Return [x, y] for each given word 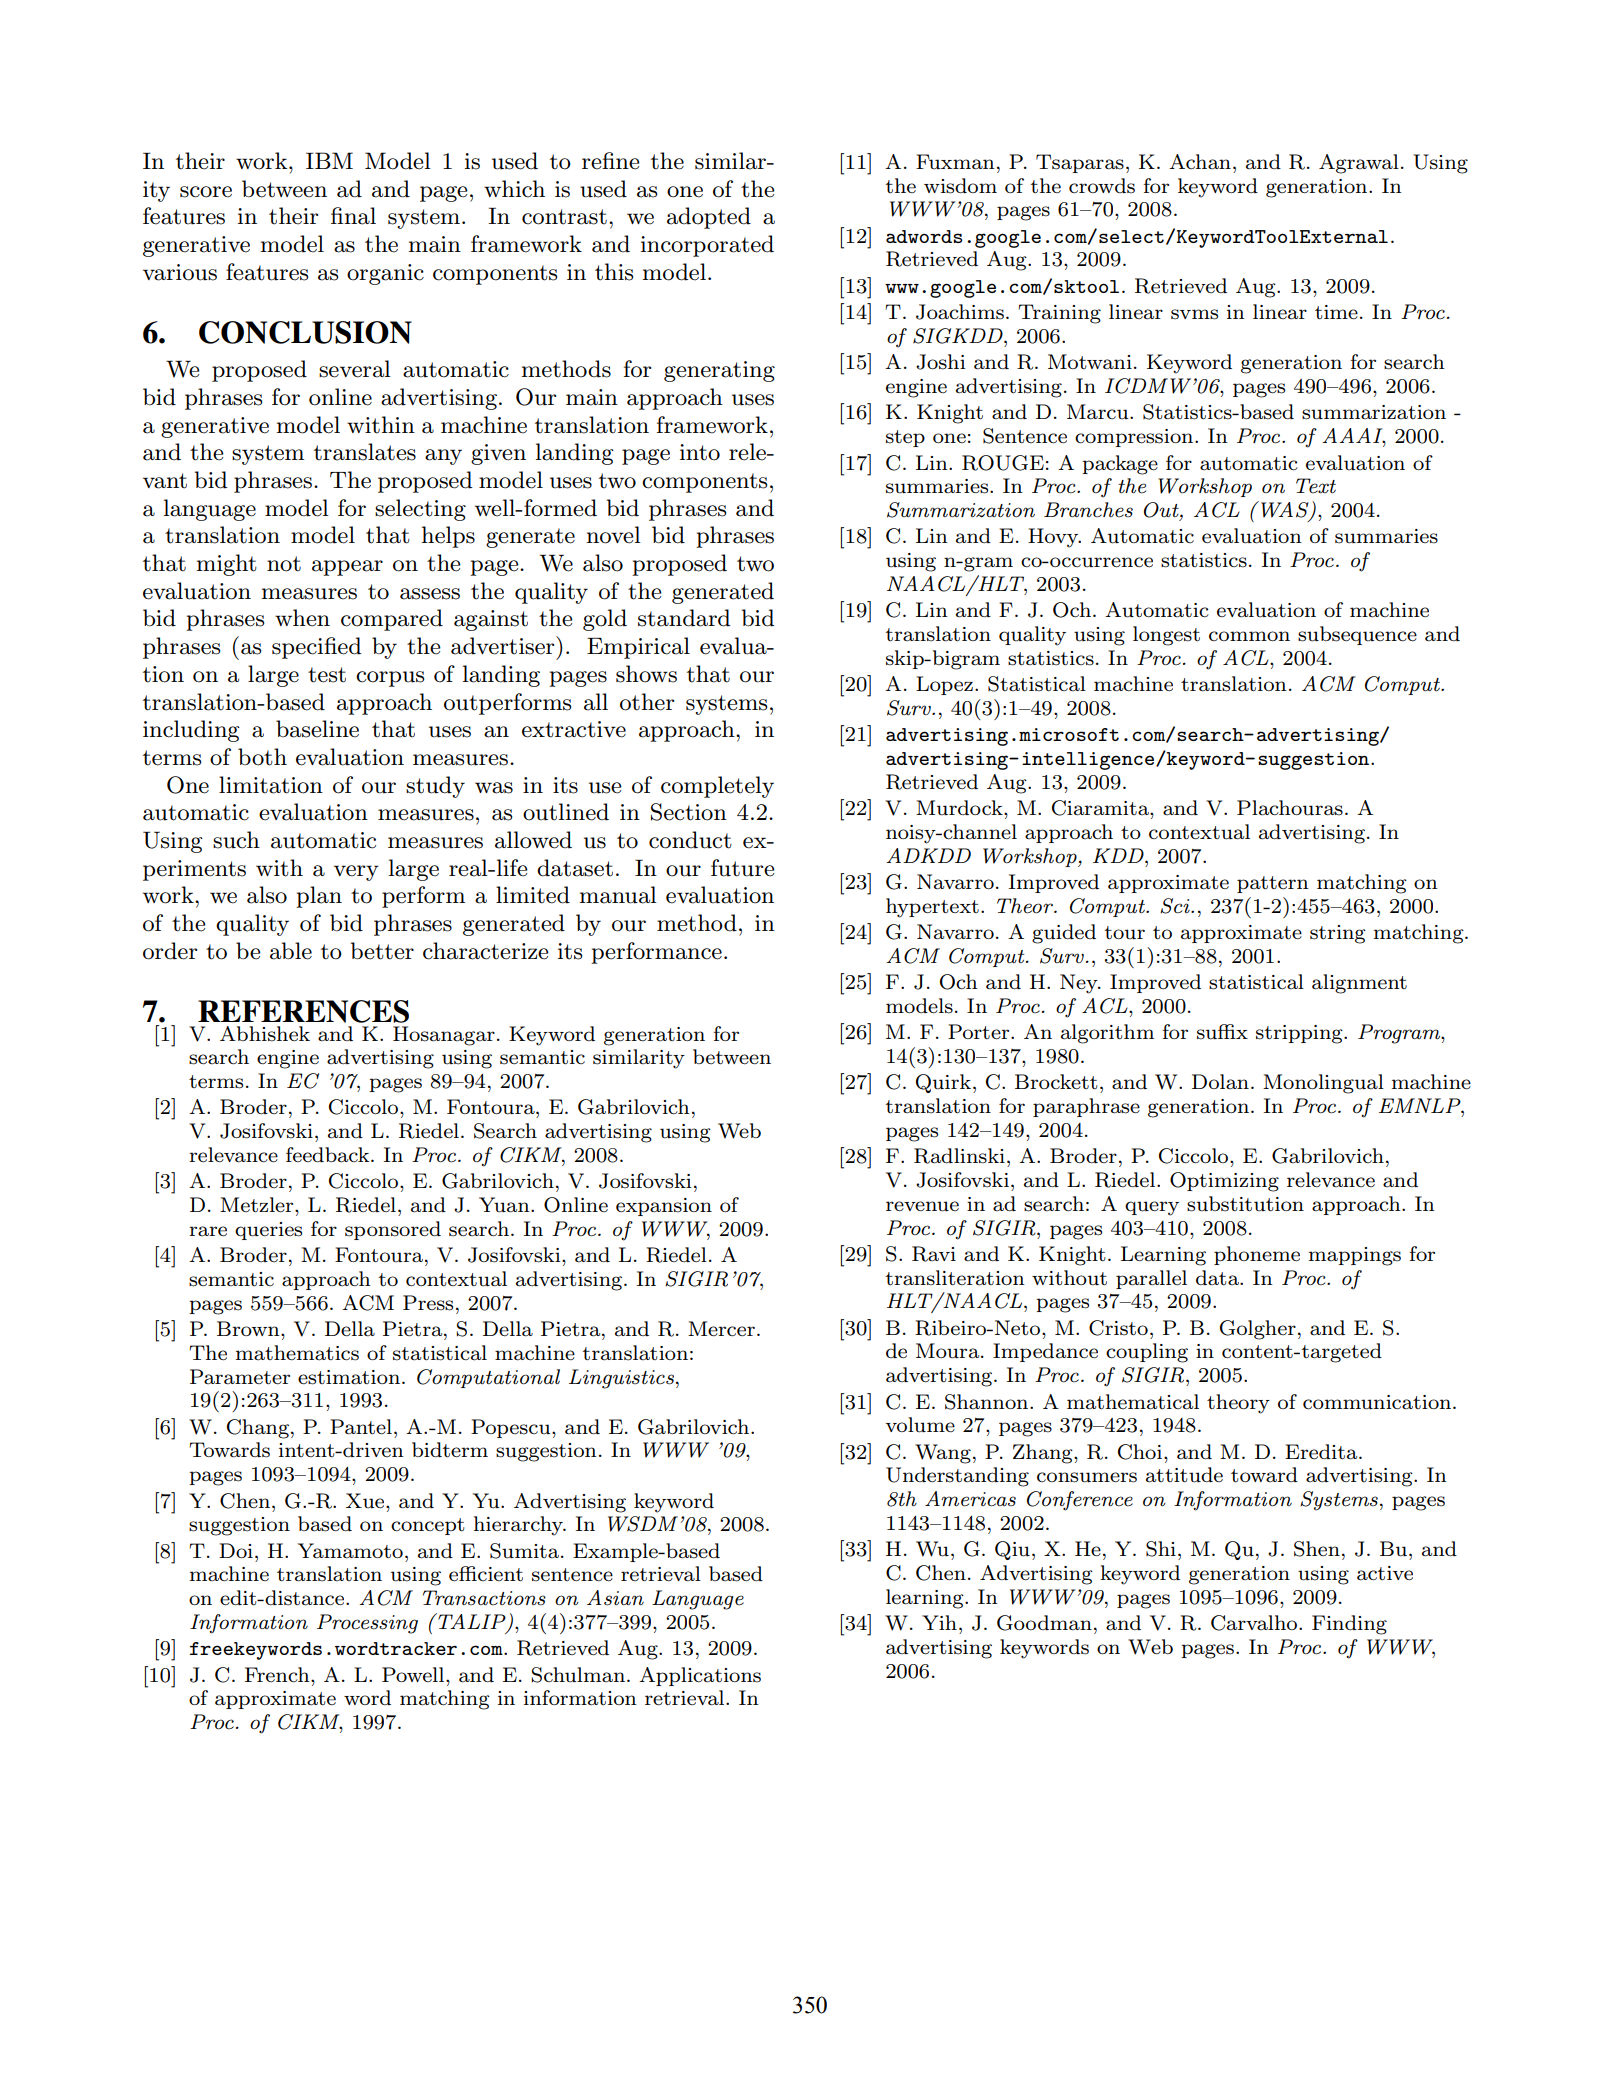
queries [268, 1231]
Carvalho [1255, 1623]
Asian [615, 1598]
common [1249, 636]
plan [319, 897]
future [743, 868]
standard [684, 618]
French [278, 1675]
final [353, 216]
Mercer [721, 1329]
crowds [1102, 186]
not [284, 564]
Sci [1176, 906]
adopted [709, 218]
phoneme [1257, 1255]
